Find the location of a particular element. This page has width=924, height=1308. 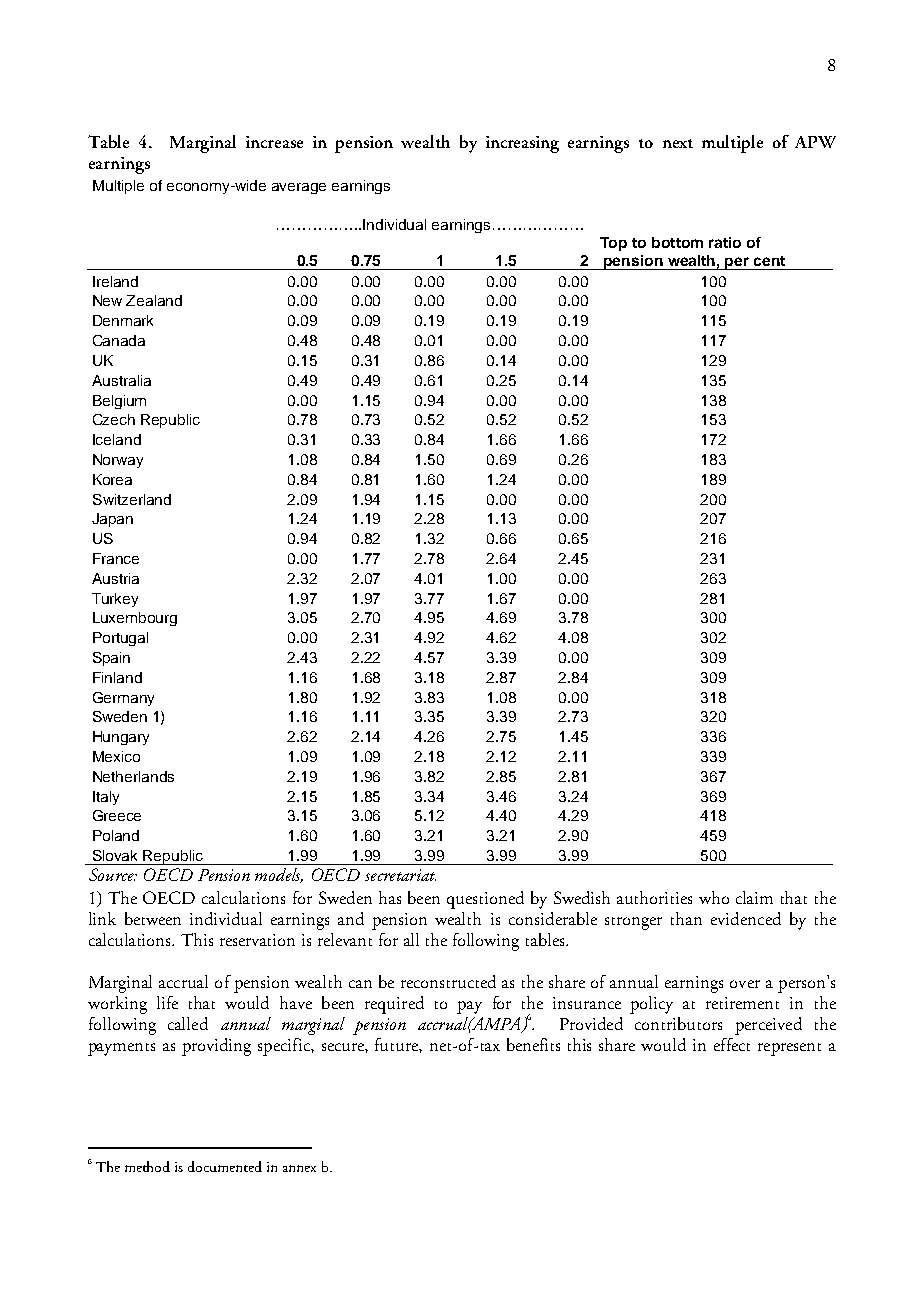

method is located at coordinates (147, 1166).
